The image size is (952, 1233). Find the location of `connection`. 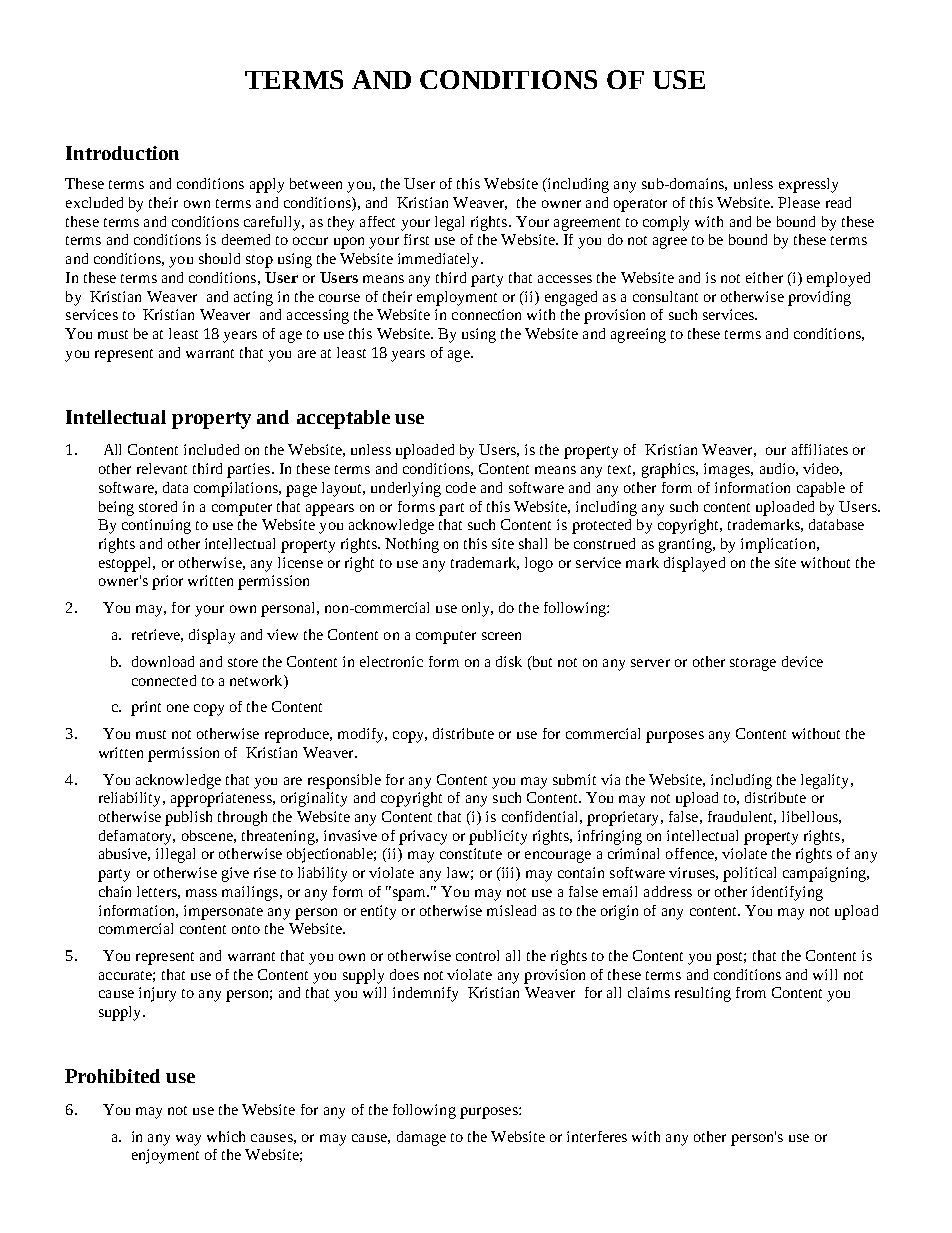

connection is located at coordinates (486, 314).
